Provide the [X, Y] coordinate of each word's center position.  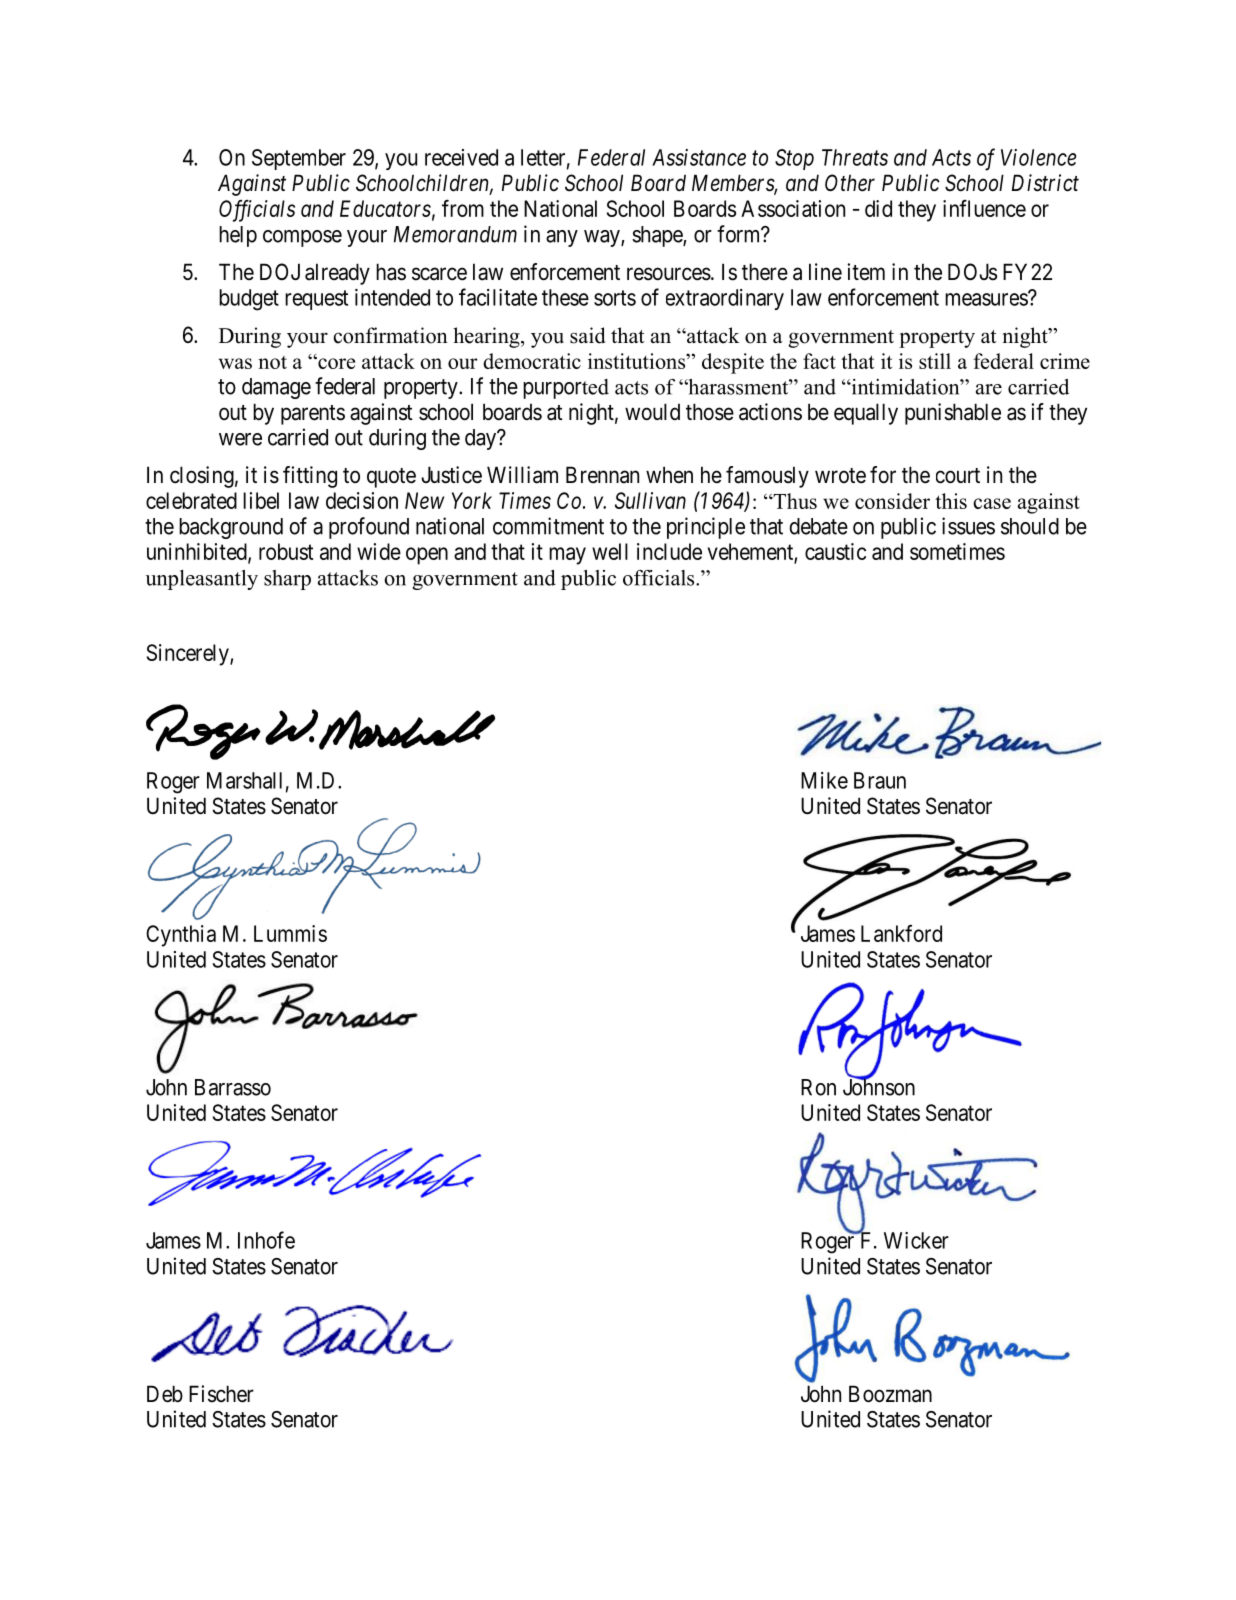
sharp [287, 580]
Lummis [290, 933]
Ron [818, 1087]
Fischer [221, 1394]
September [299, 159]
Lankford [901, 933]
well [610, 551]
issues [968, 526]
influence [984, 208]
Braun [880, 780]
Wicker [916, 1240]
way [603, 238]
